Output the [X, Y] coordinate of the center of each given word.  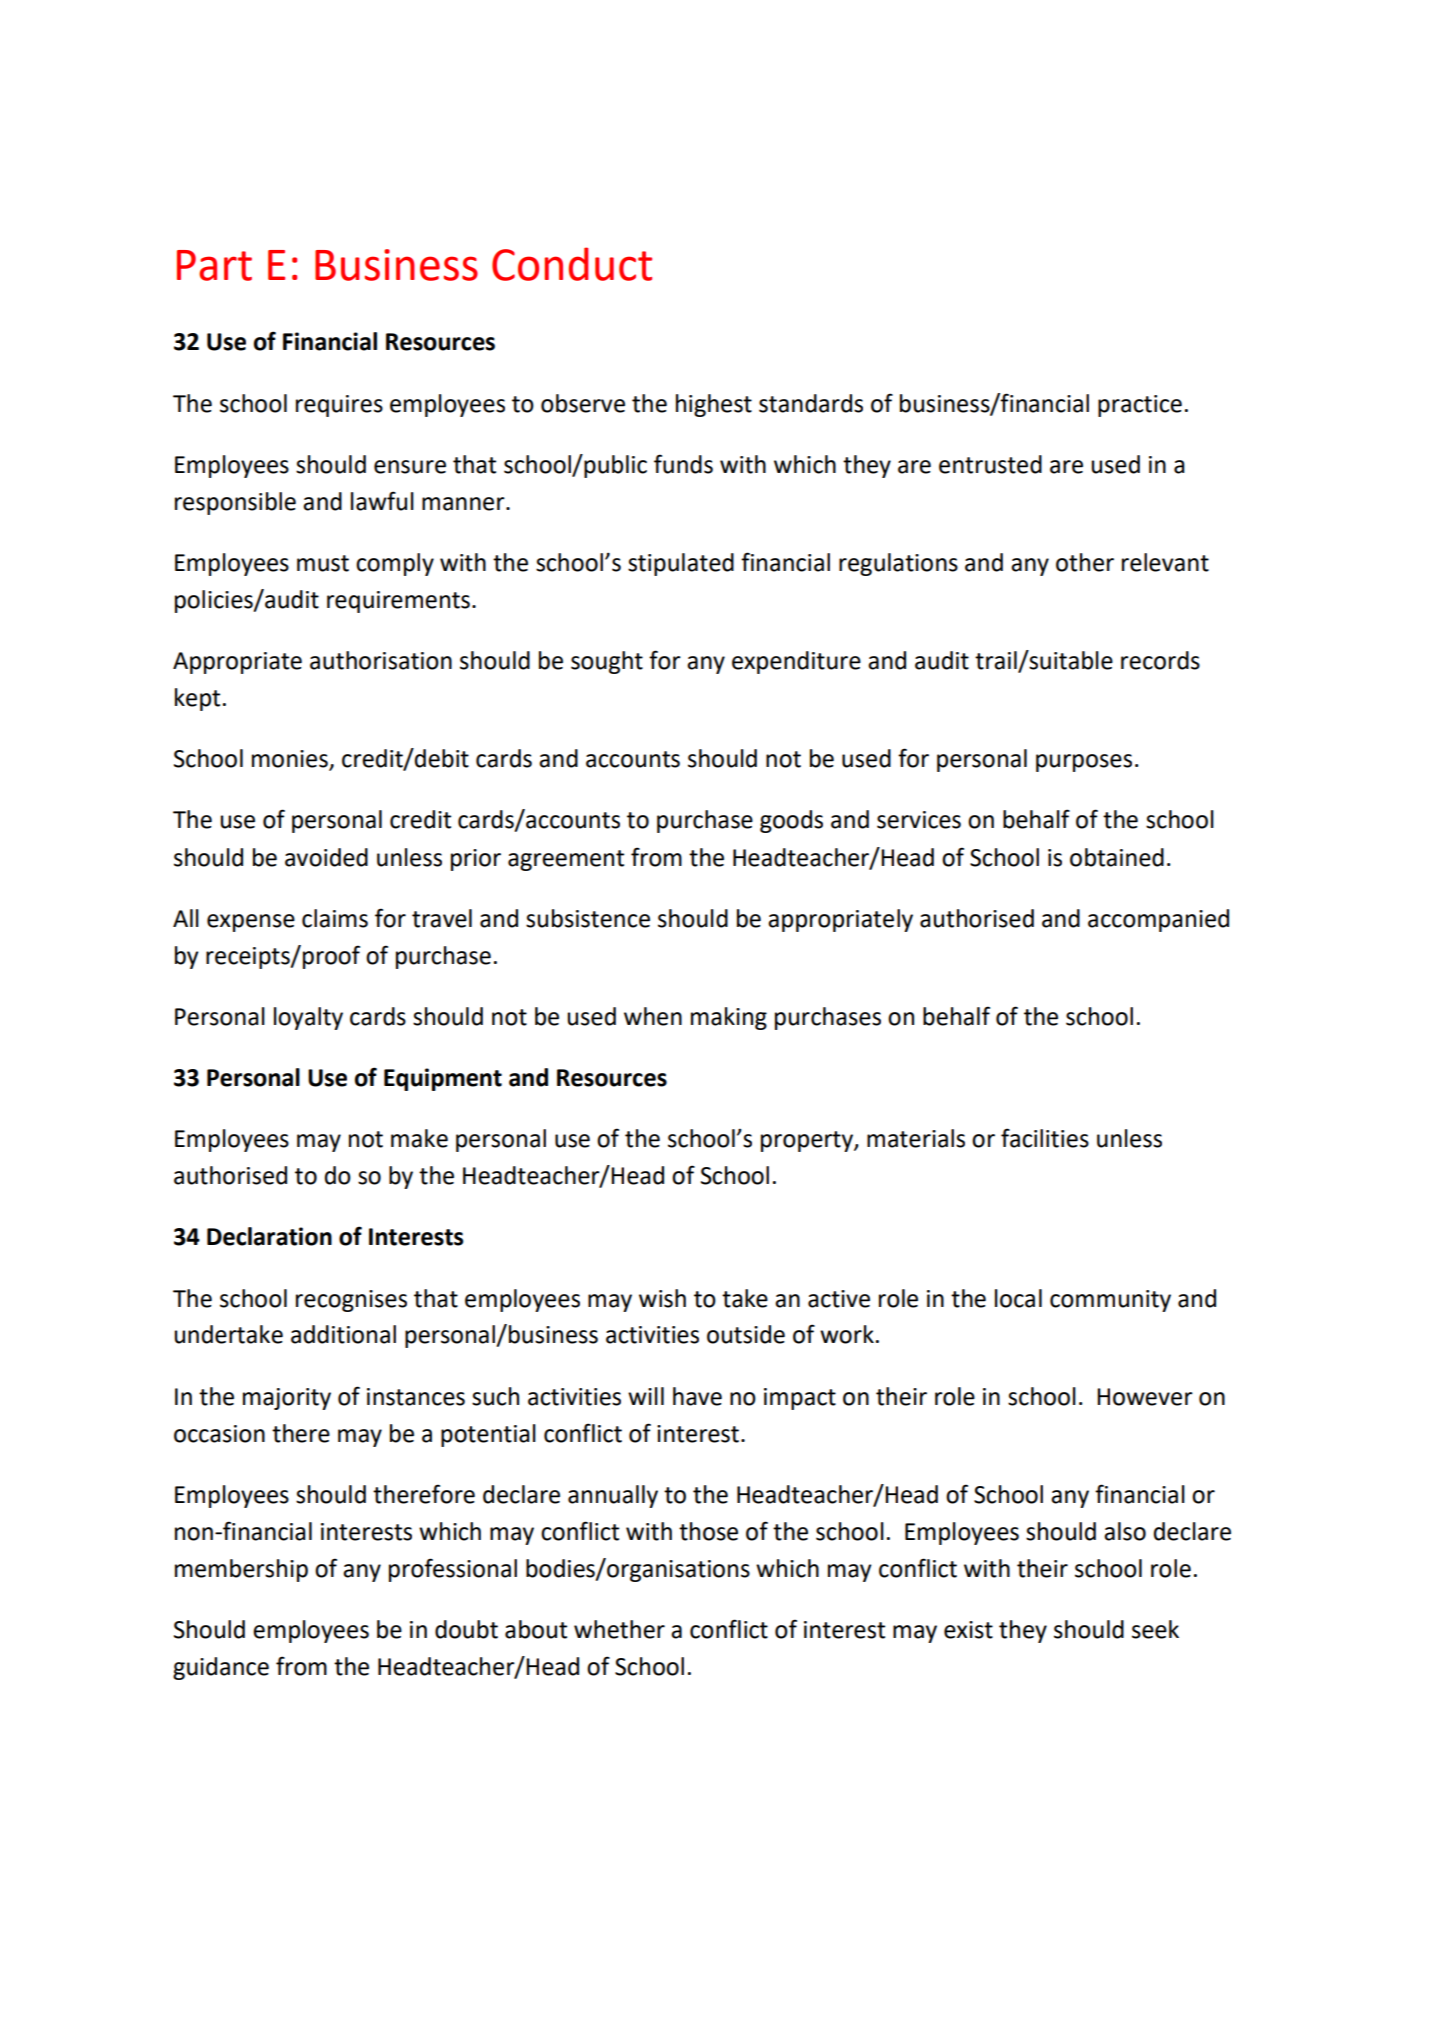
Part [214, 265]
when [653, 1016]
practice [1140, 406]
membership [241, 1570]
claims [335, 918]
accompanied [1158, 920]
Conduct [572, 264]
